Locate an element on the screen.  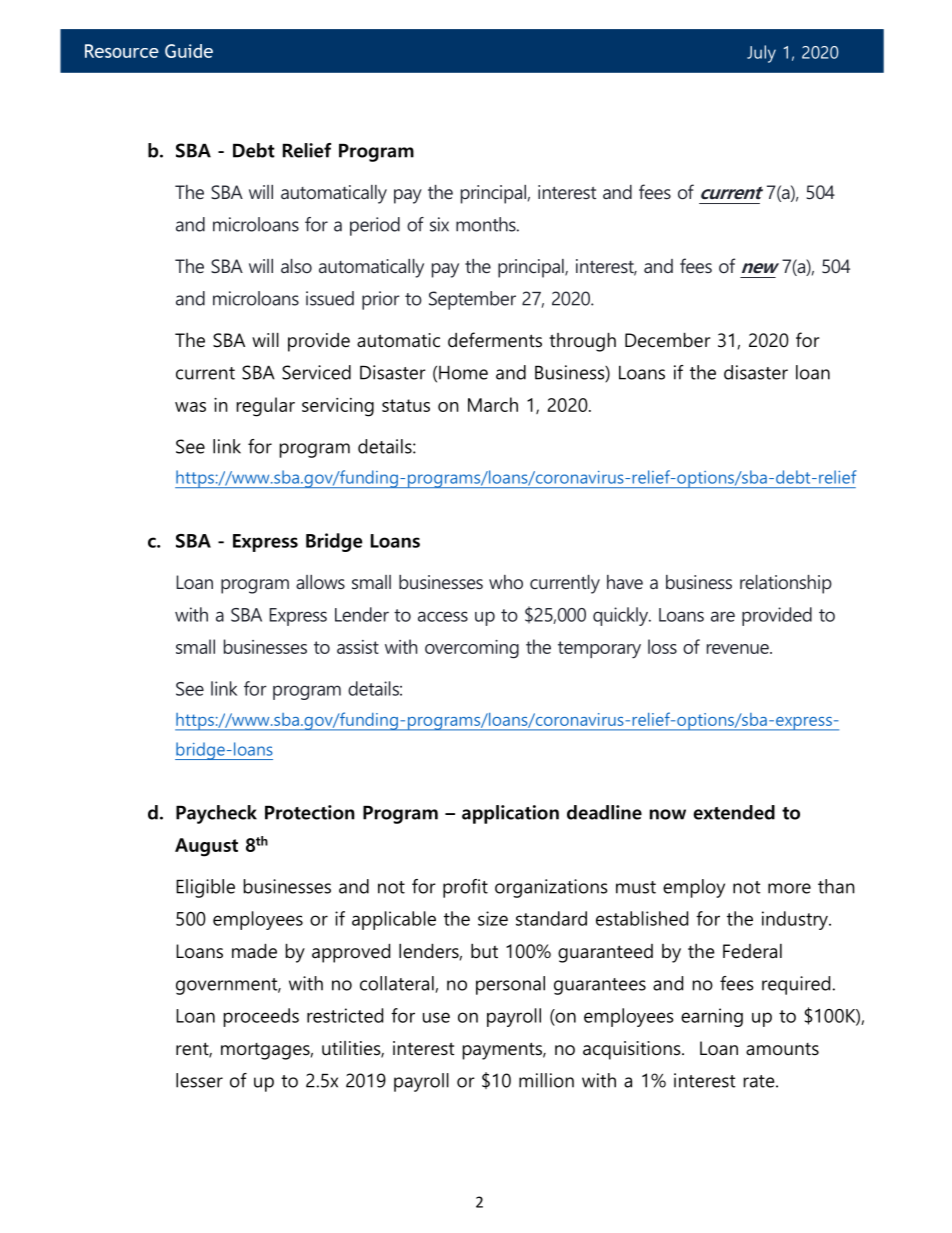
six is located at coordinates (439, 224).
